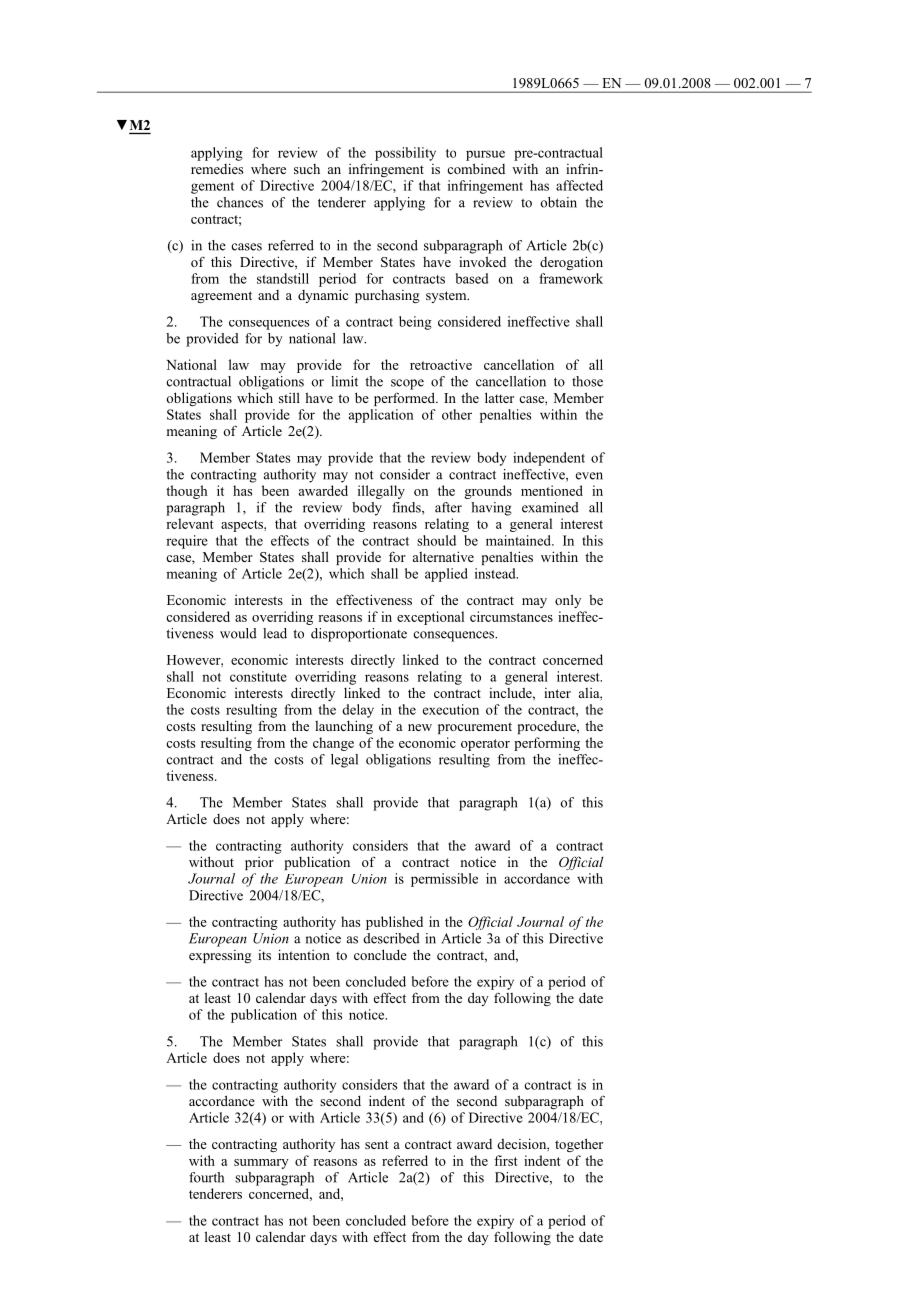 The width and height of the screenshot is (924, 1308). Describe the element at coordinates (240, 202) in the screenshot. I see `chances` at that location.
